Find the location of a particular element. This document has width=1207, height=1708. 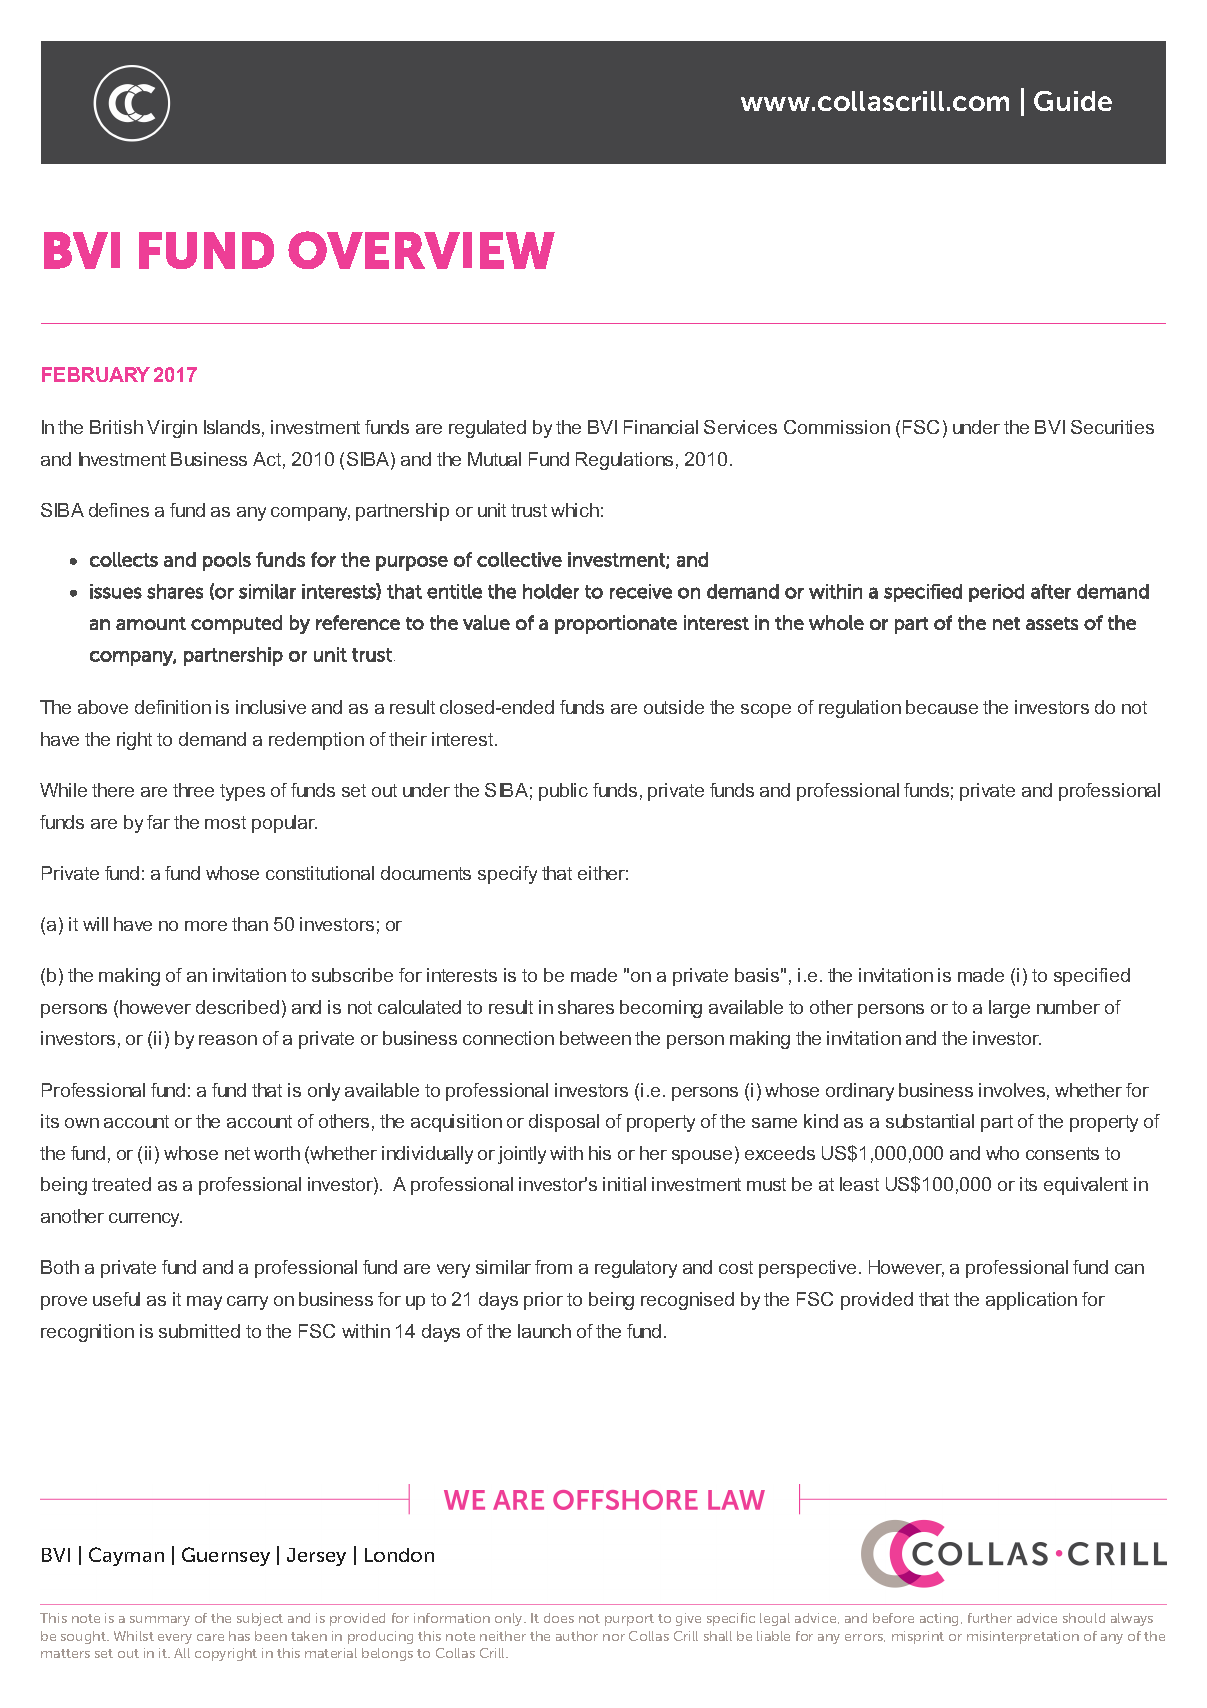

defines is located at coordinates (119, 510).
